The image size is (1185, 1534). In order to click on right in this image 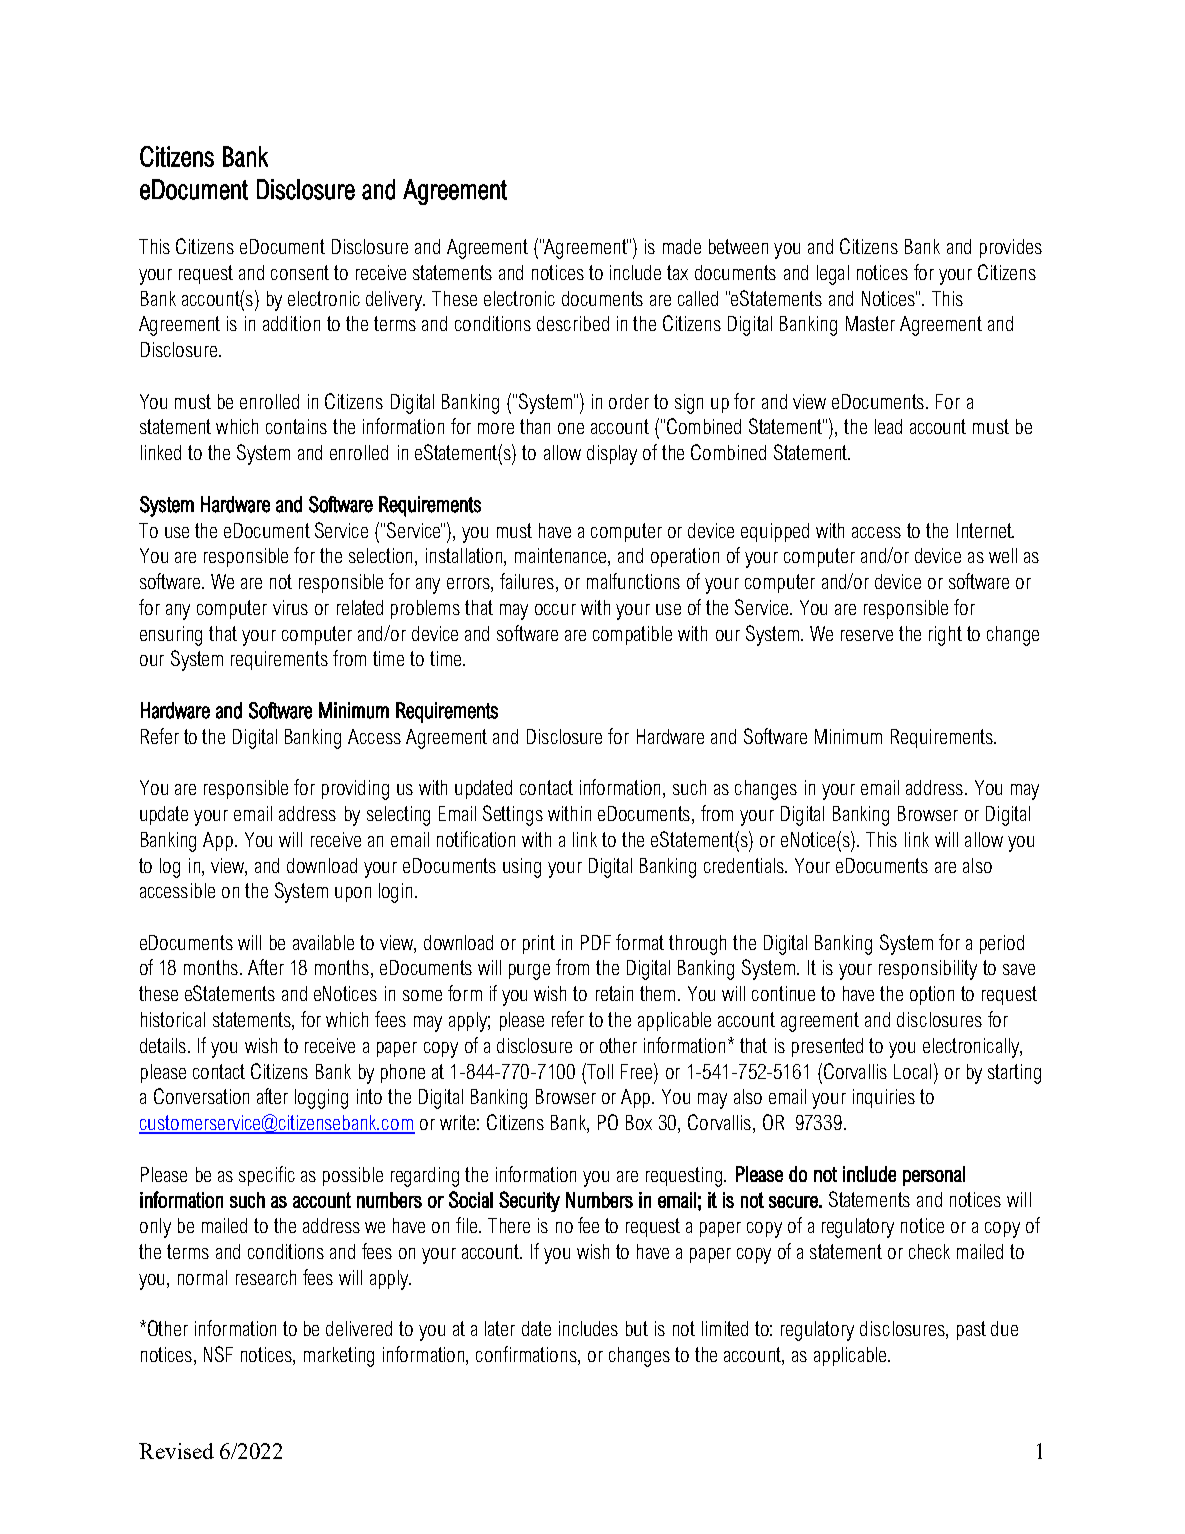, I will do `click(945, 636)`.
